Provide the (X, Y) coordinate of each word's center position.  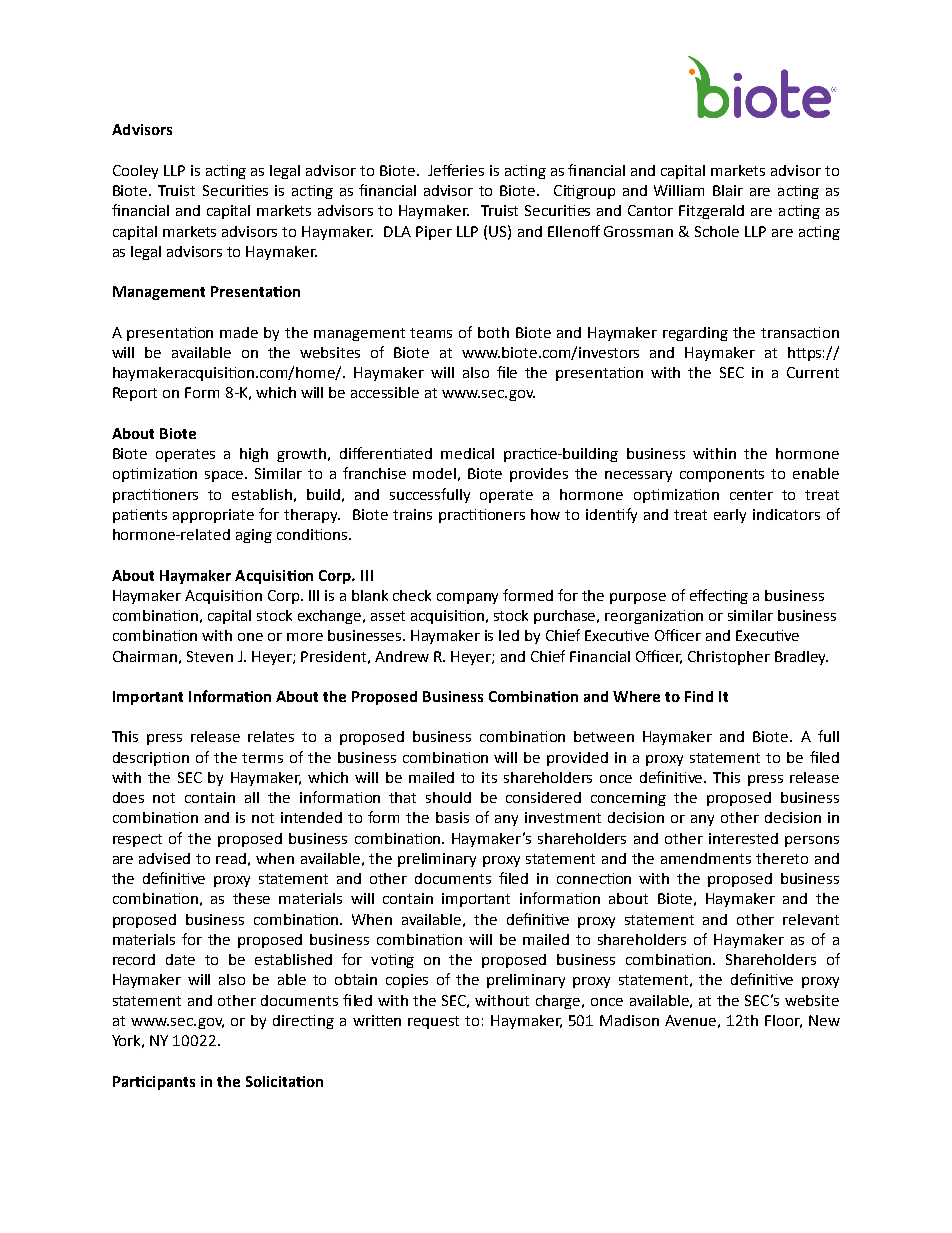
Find (699, 696)
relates (271, 736)
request (433, 1022)
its (489, 777)
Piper (434, 233)
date (180, 959)
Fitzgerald (711, 212)
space (225, 476)
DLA (397, 231)
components (722, 475)
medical (467, 453)
